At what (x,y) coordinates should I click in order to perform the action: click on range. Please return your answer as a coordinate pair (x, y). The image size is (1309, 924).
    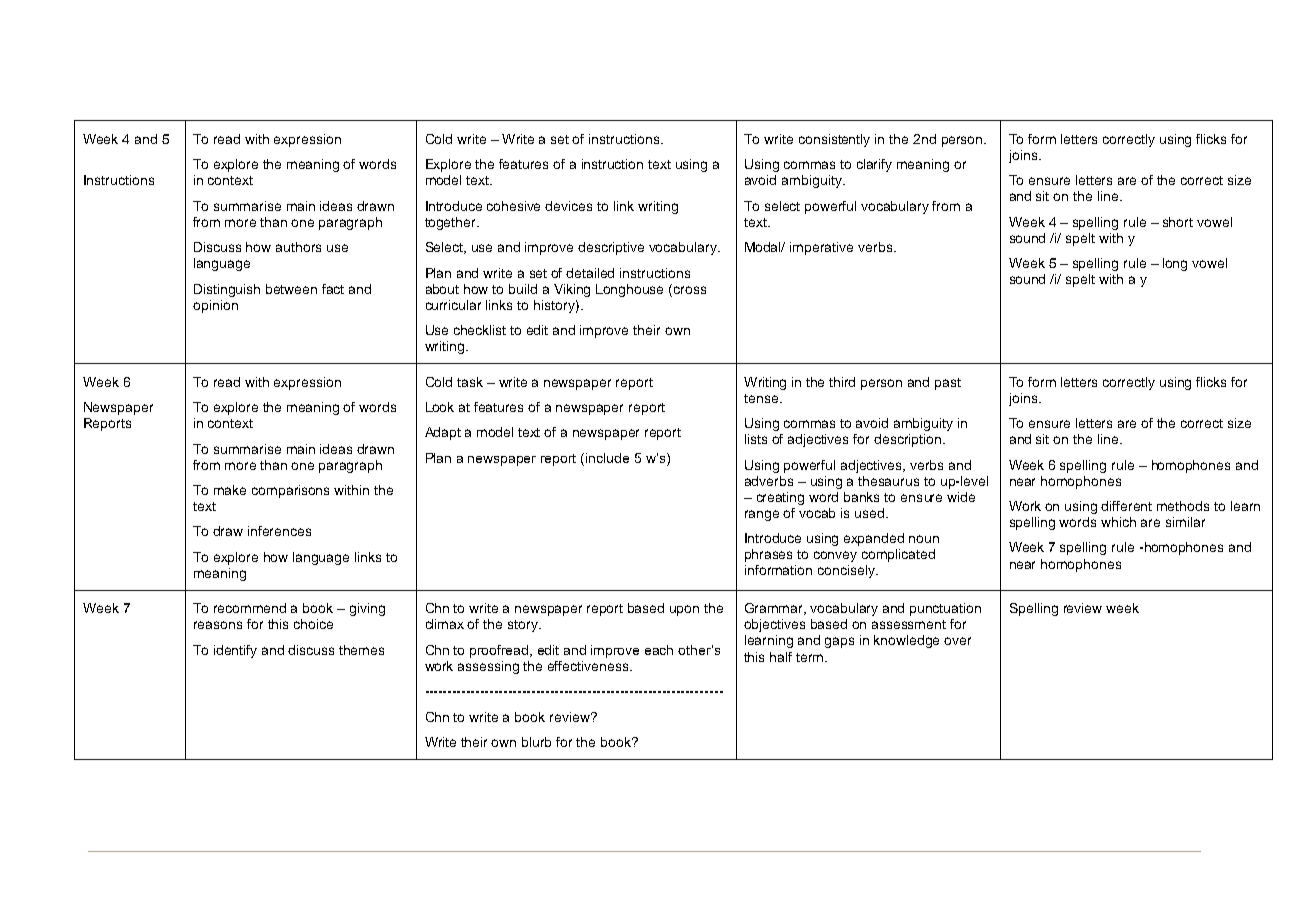
    Looking at the image, I should click on (762, 515).
